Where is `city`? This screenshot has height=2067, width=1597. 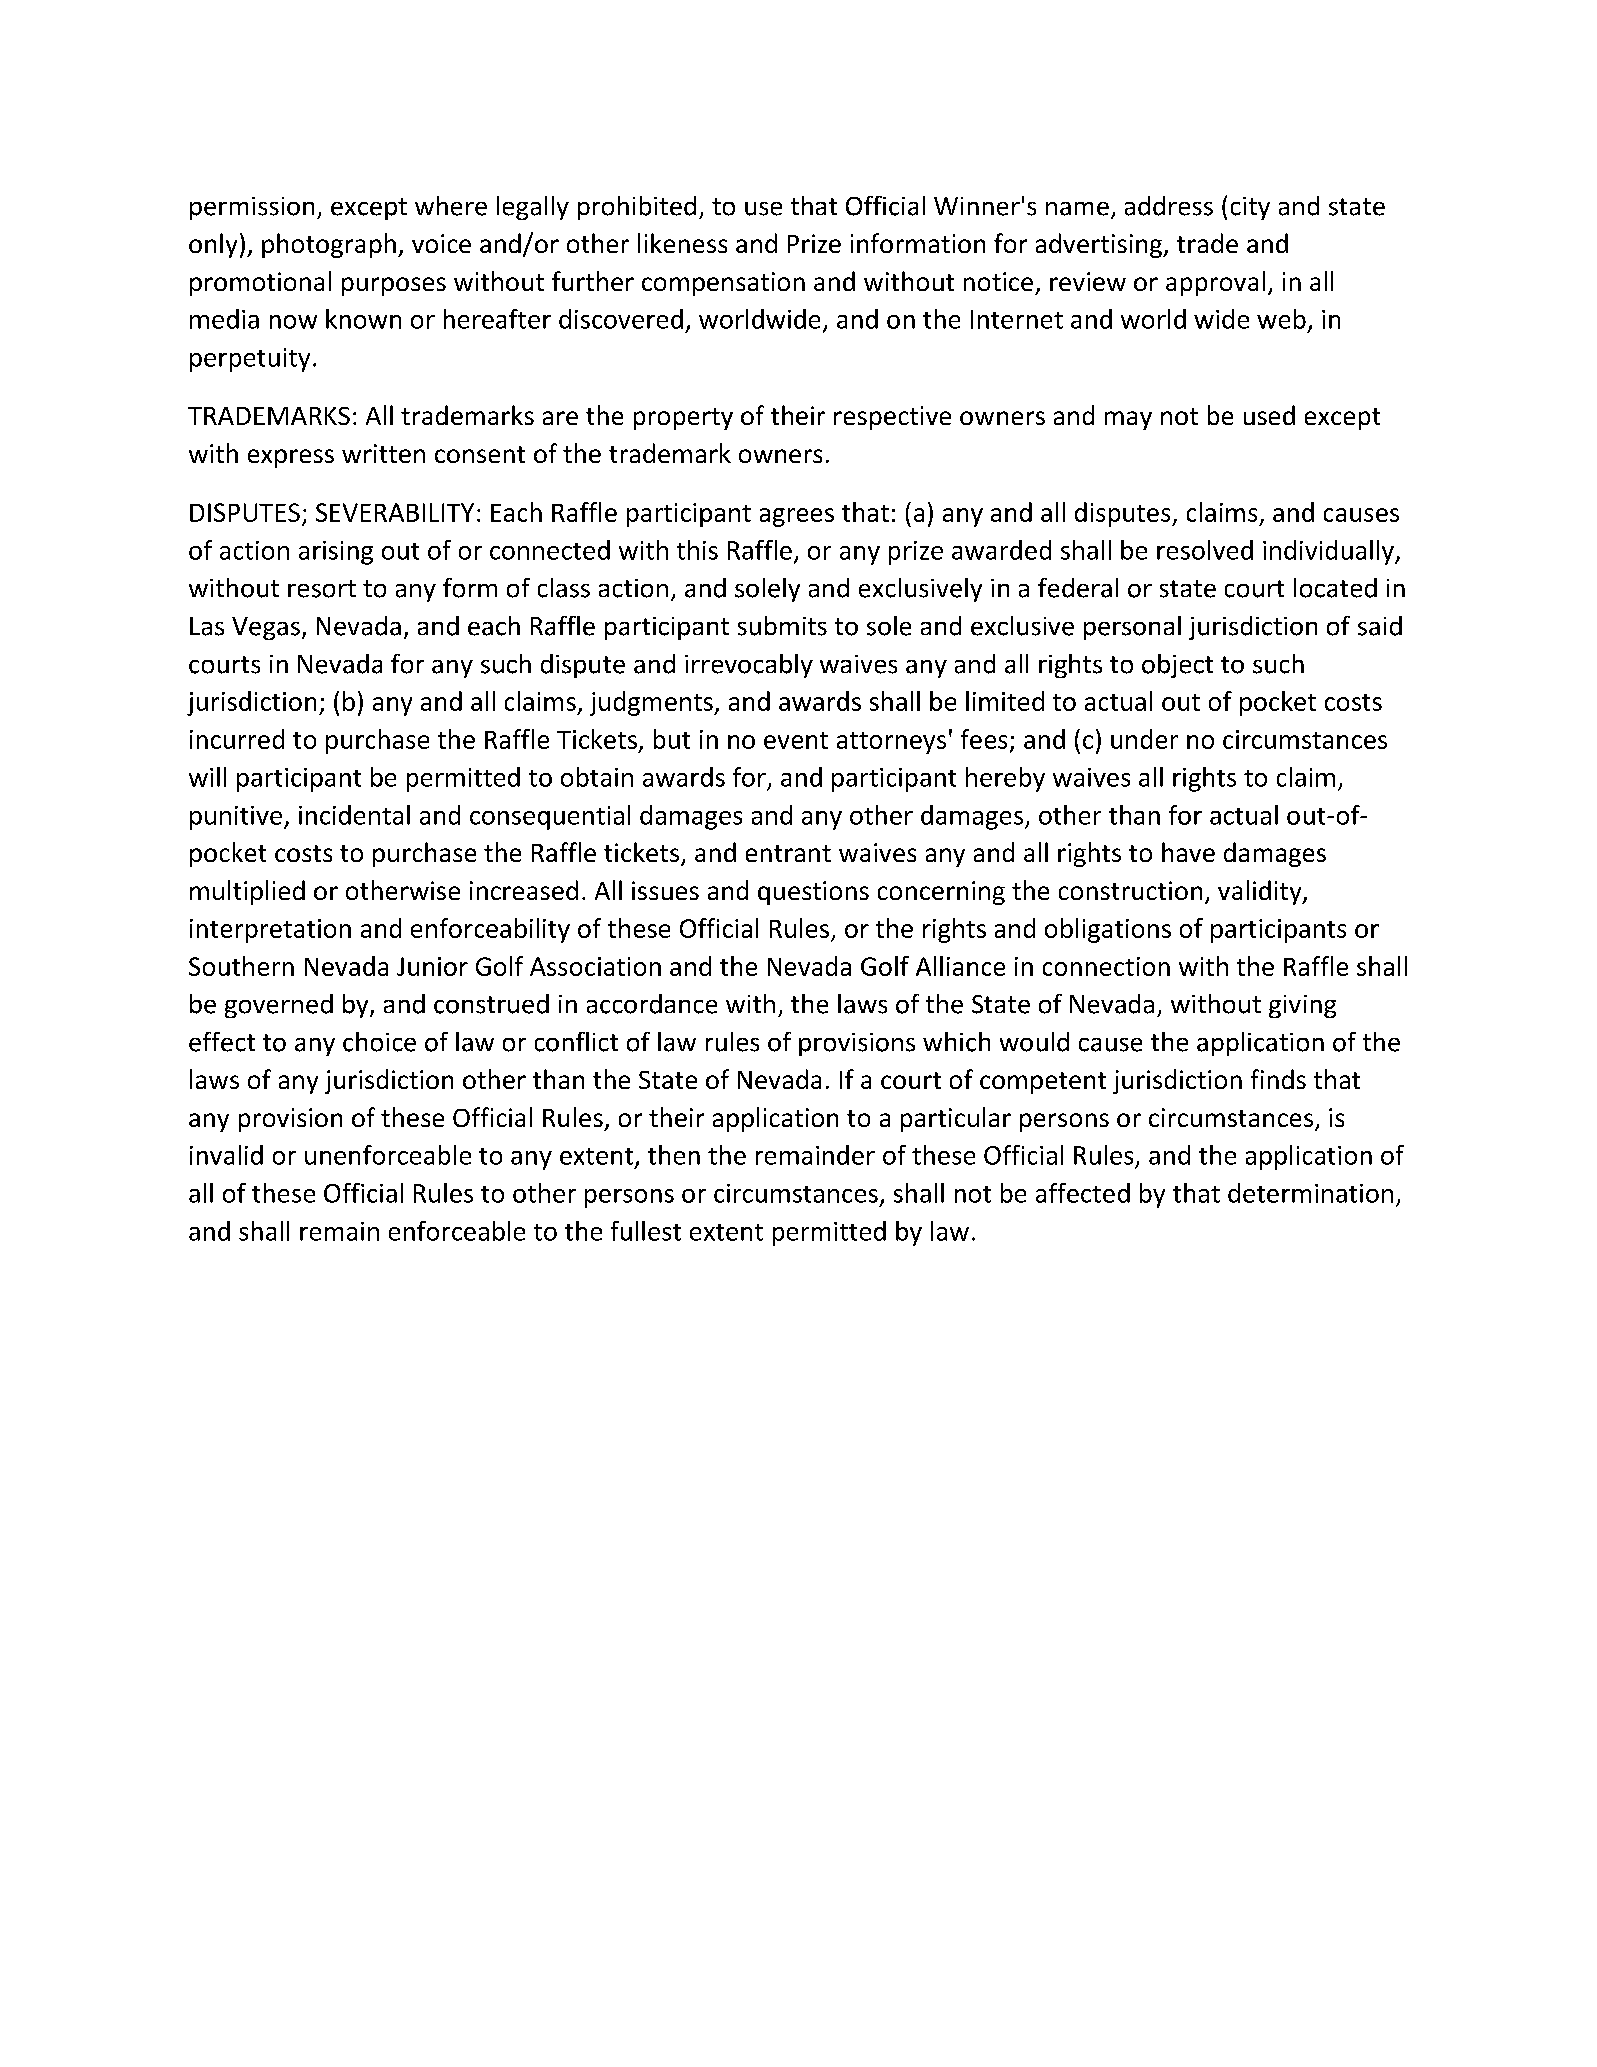
city is located at coordinates (1250, 208).
